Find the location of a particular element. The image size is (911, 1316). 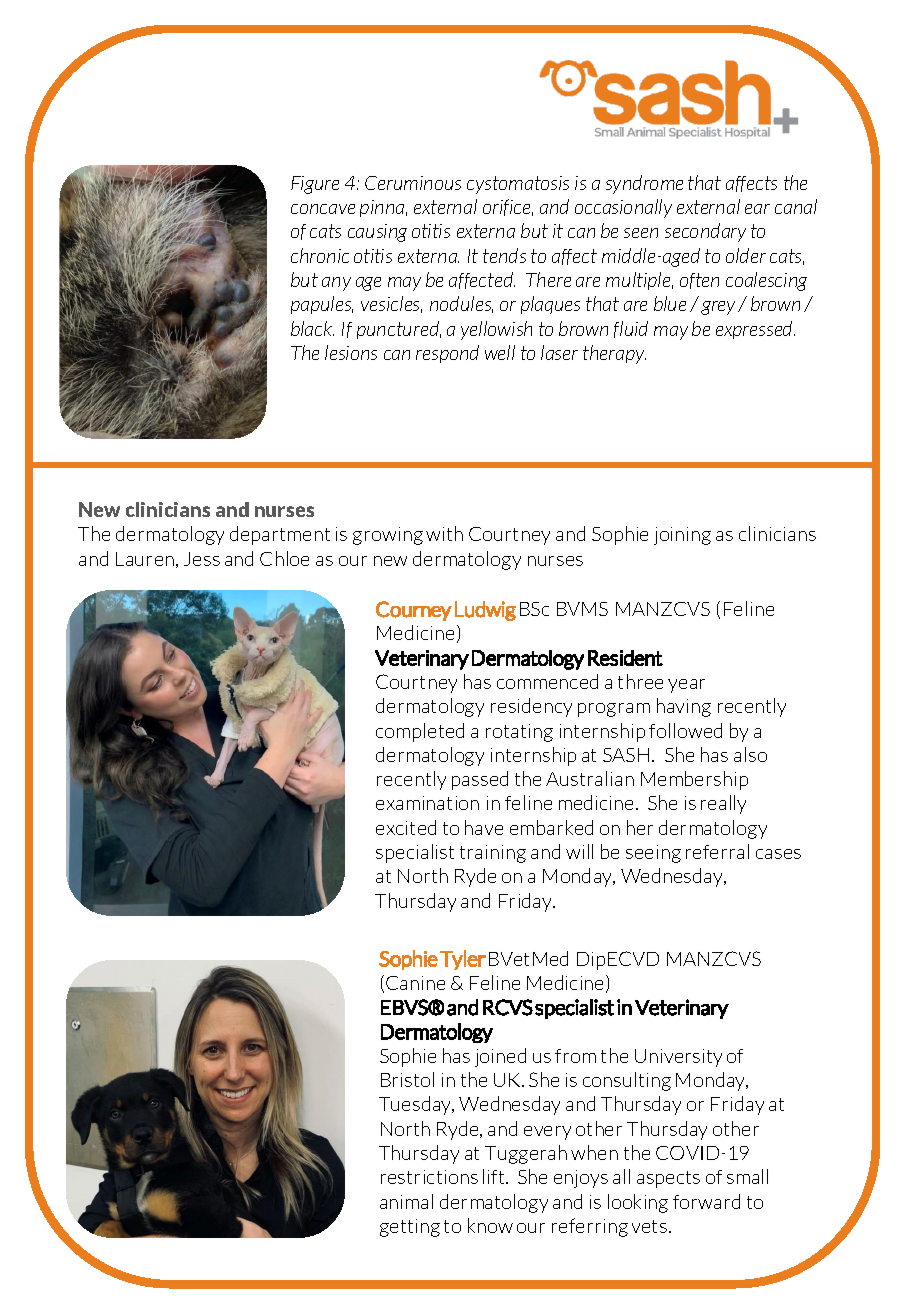

training is located at coordinates (493, 854).
